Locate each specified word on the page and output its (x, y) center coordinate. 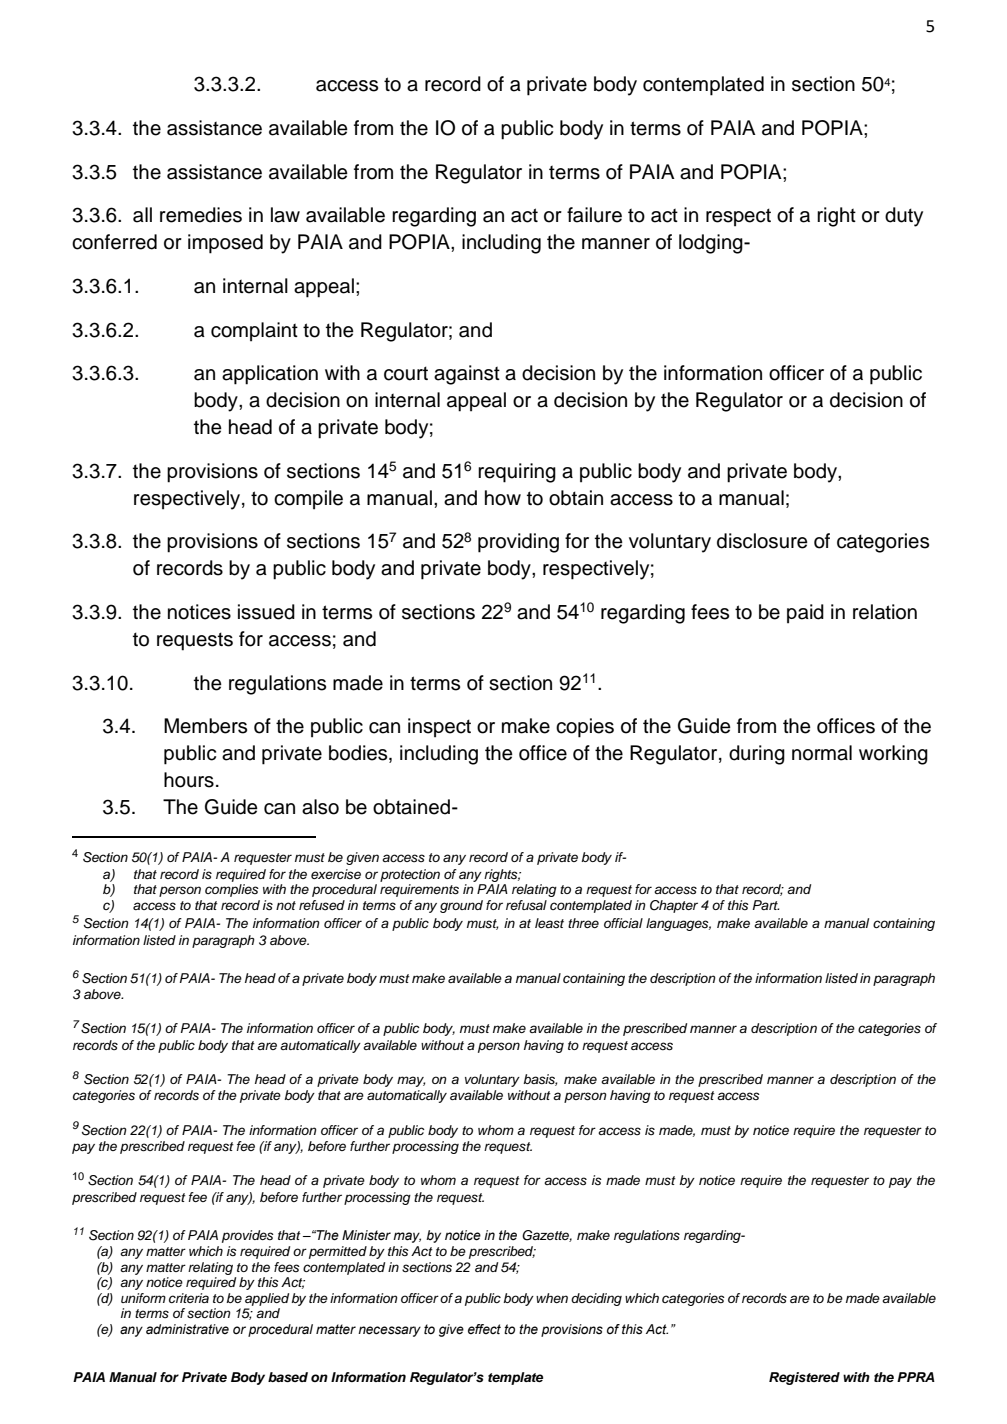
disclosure (762, 541)
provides (248, 1236)
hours (189, 780)
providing (518, 543)
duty (904, 217)
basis (540, 1080)
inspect (439, 728)
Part (766, 905)
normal (822, 753)
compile (308, 500)
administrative (187, 1329)
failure (594, 215)
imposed (225, 244)
